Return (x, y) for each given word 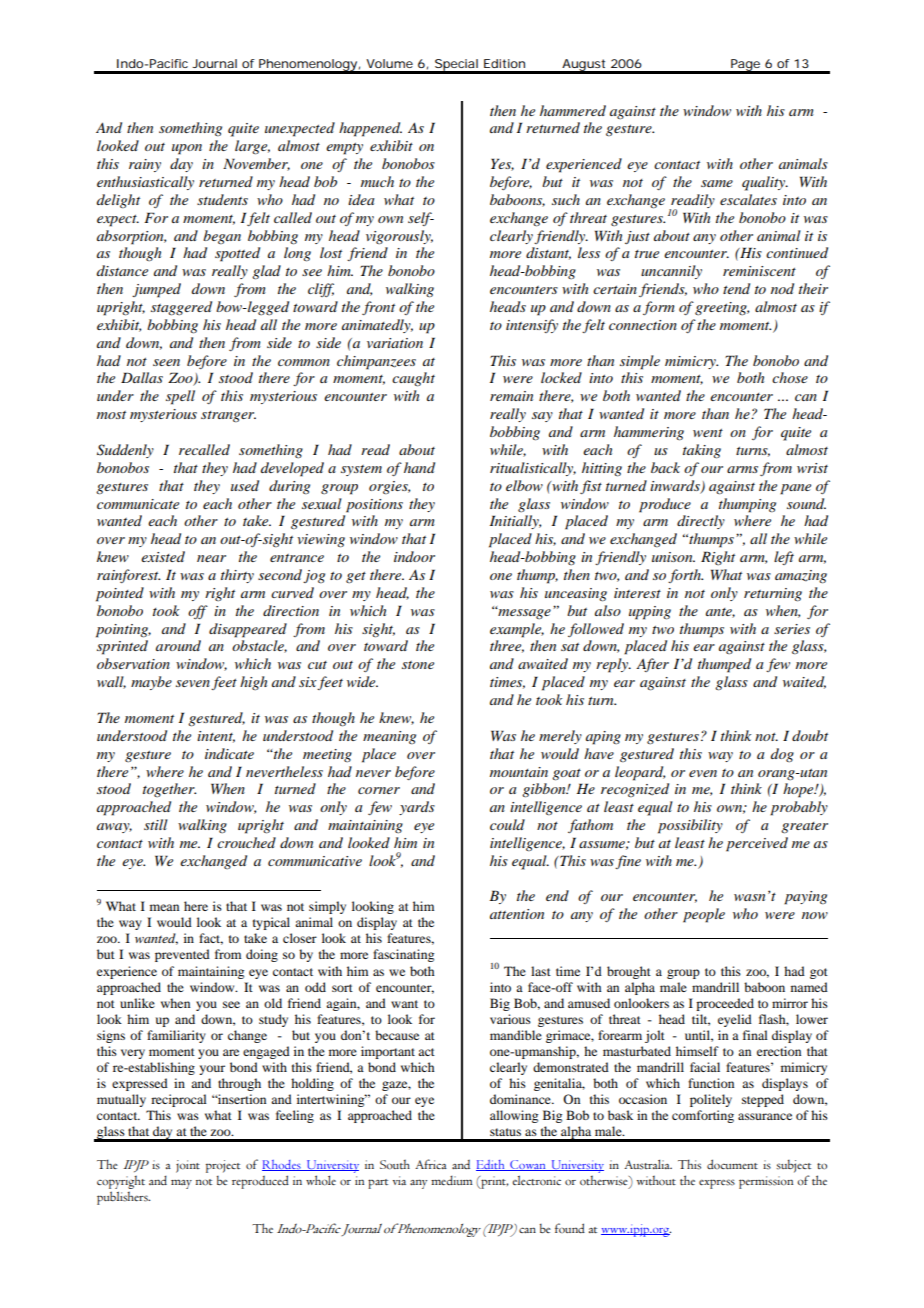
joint (188, 1166)
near (211, 558)
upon (187, 149)
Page (745, 66)
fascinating (403, 955)
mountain (519, 772)
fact (211, 939)
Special (456, 66)
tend (736, 288)
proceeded (725, 1004)
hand (419, 467)
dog (782, 755)
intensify (532, 326)
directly (701, 522)
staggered (181, 308)
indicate (229, 753)
